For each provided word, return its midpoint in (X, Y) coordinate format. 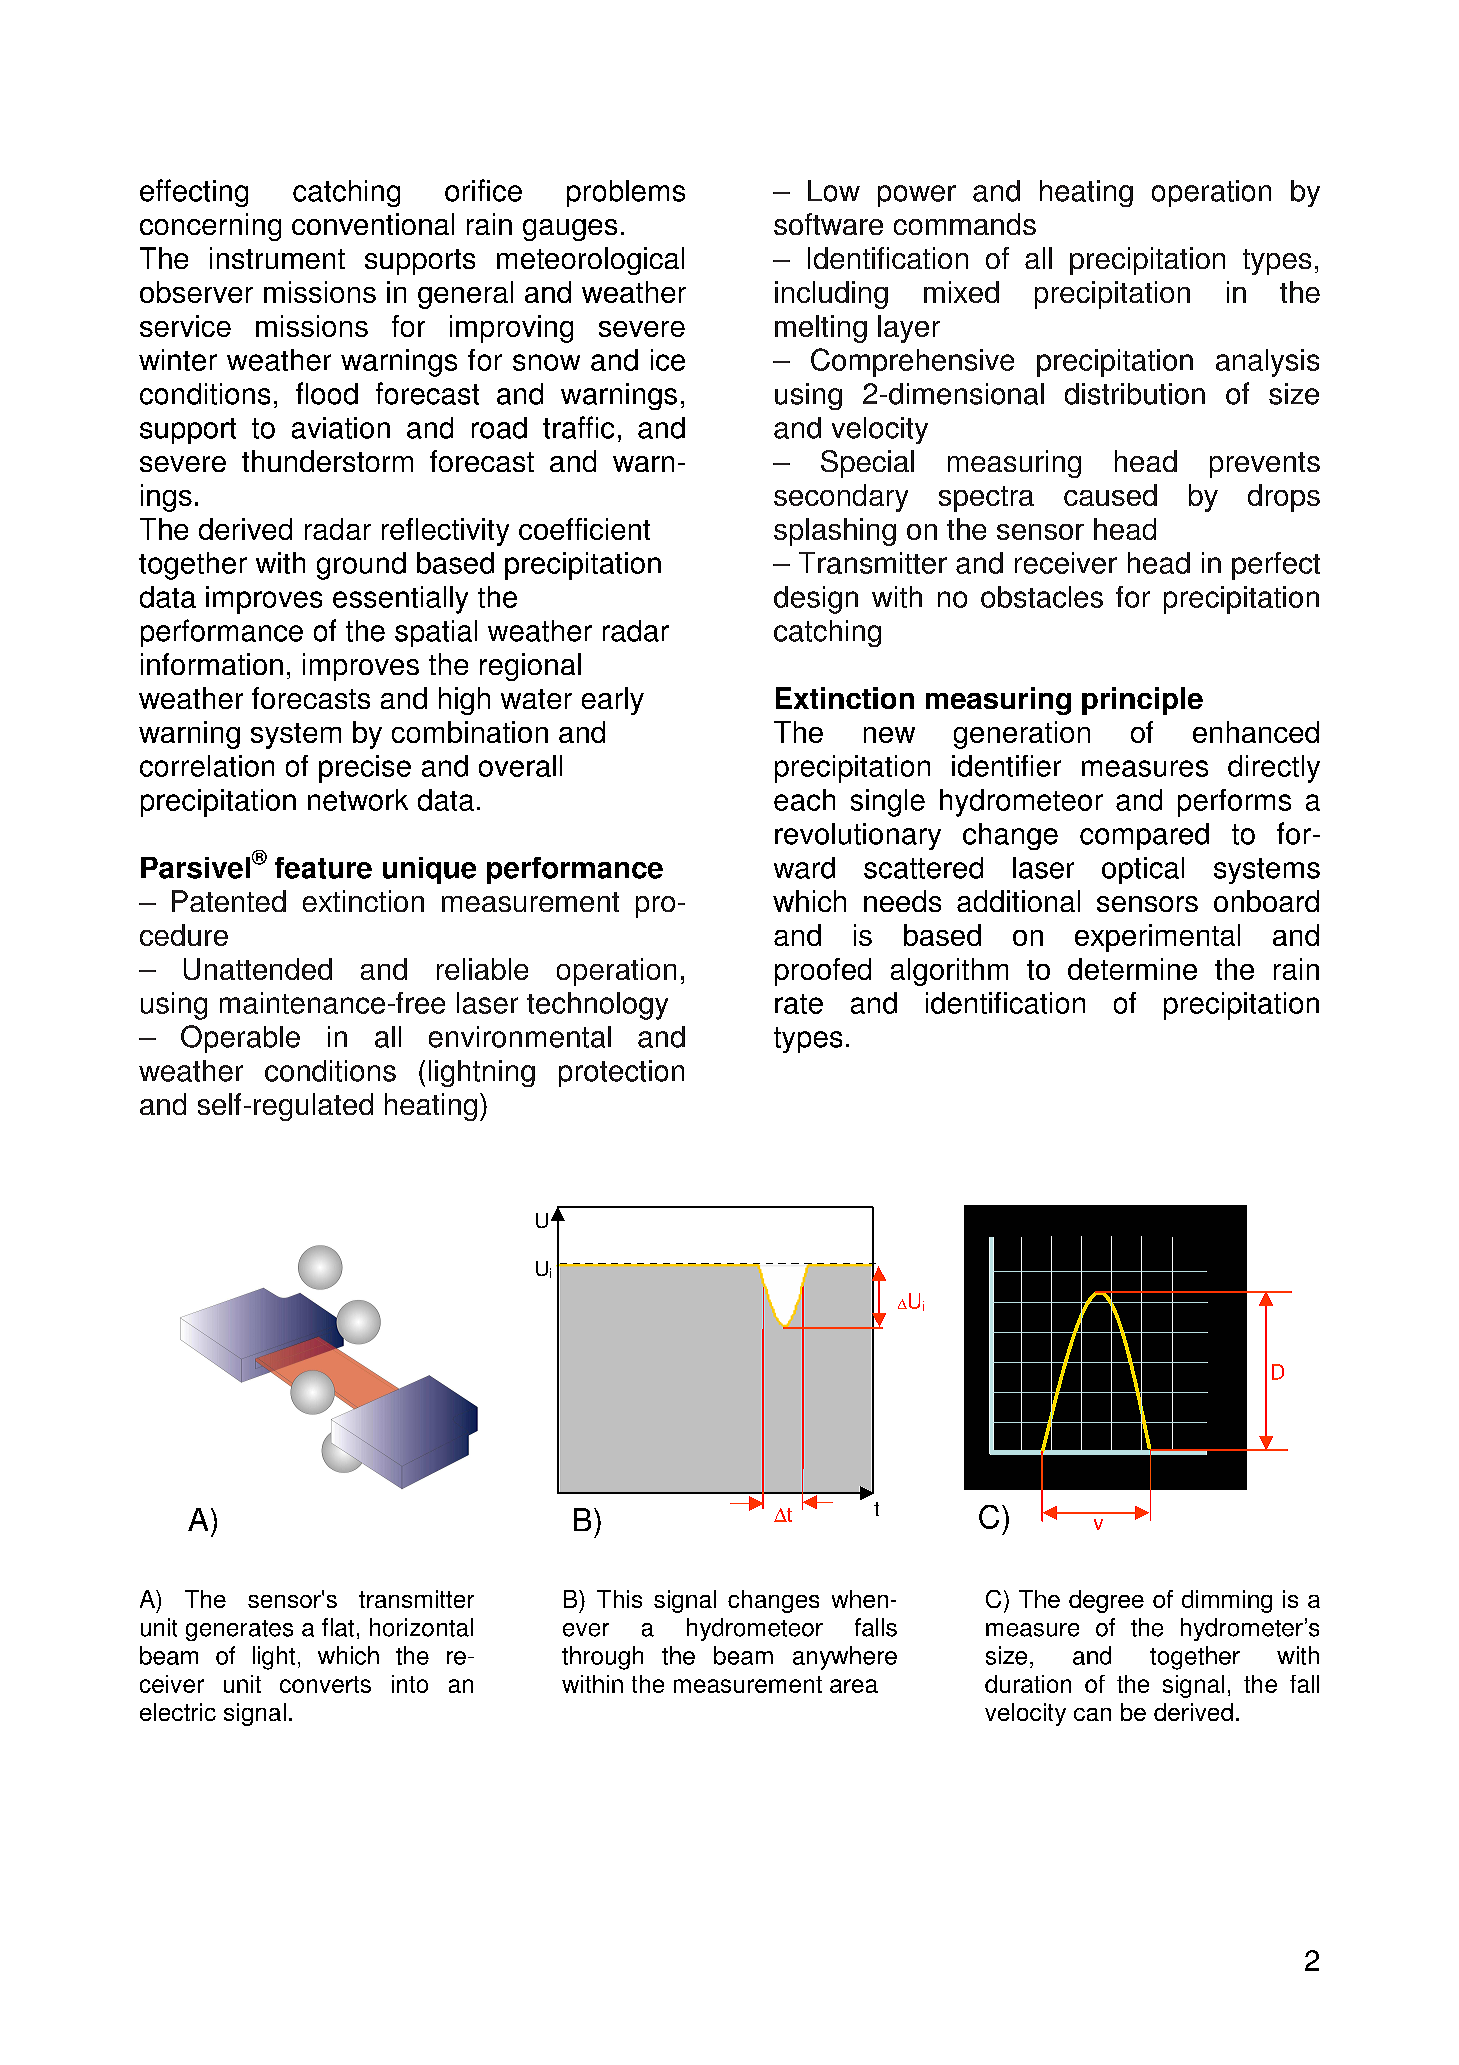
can (1092, 1714)
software (828, 224)
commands (965, 224)
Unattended (258, 969)
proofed (823, 972)
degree (1106, 1601)
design (816, 600)
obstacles (1042, 597)
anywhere (845, 1658)
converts (325, 1684)
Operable (240, 1039)
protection (621, 1073)
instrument (277, 258)
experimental (1157, 938)
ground (361, 566)
